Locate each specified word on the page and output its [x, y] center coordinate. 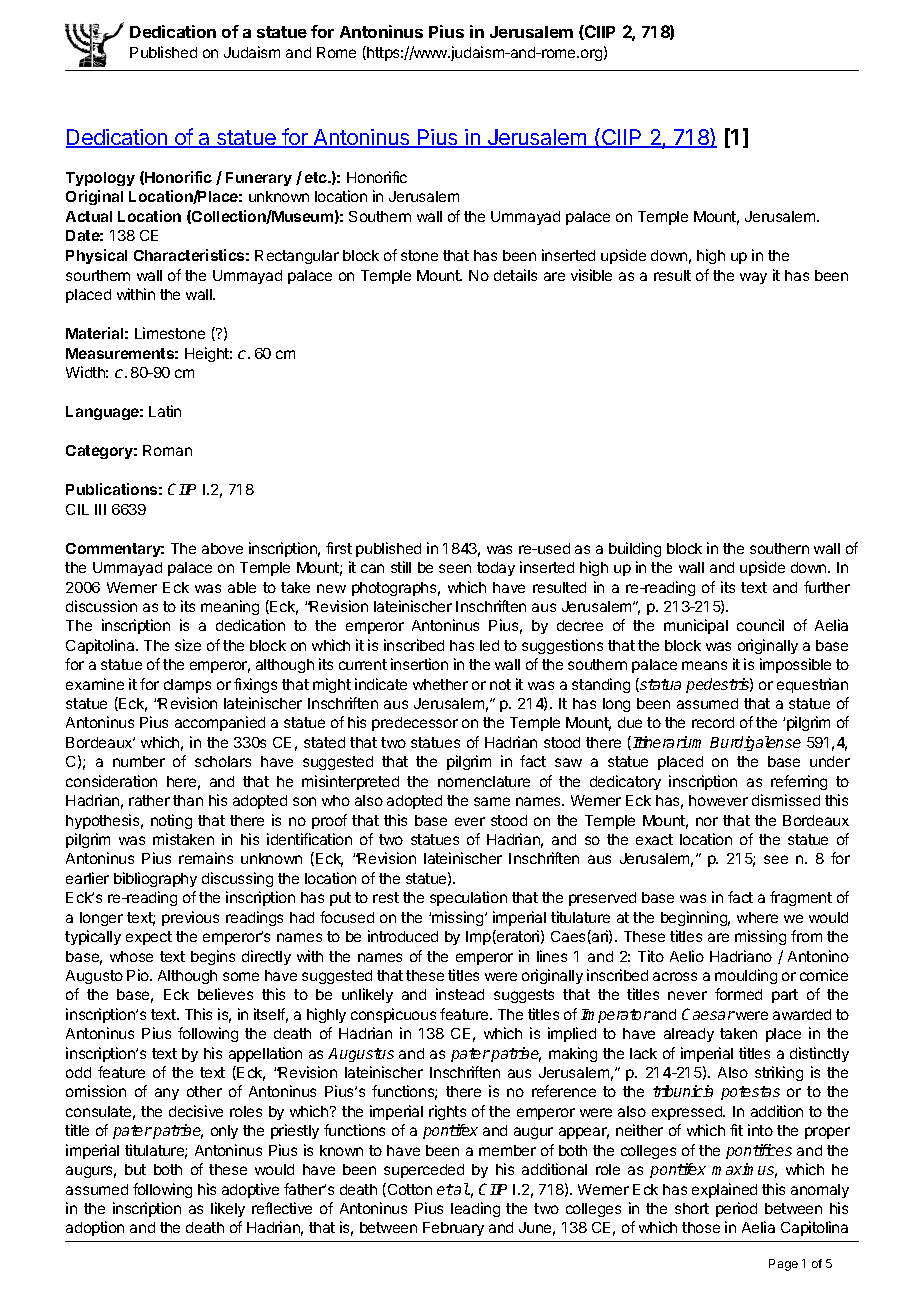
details [515, 275]
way [753, 278]
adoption [95, 1228]
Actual [89, 216]
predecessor [415, 724]
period [736, 1209]
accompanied [220, 723]
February [453, 1229]
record [713, 722]
